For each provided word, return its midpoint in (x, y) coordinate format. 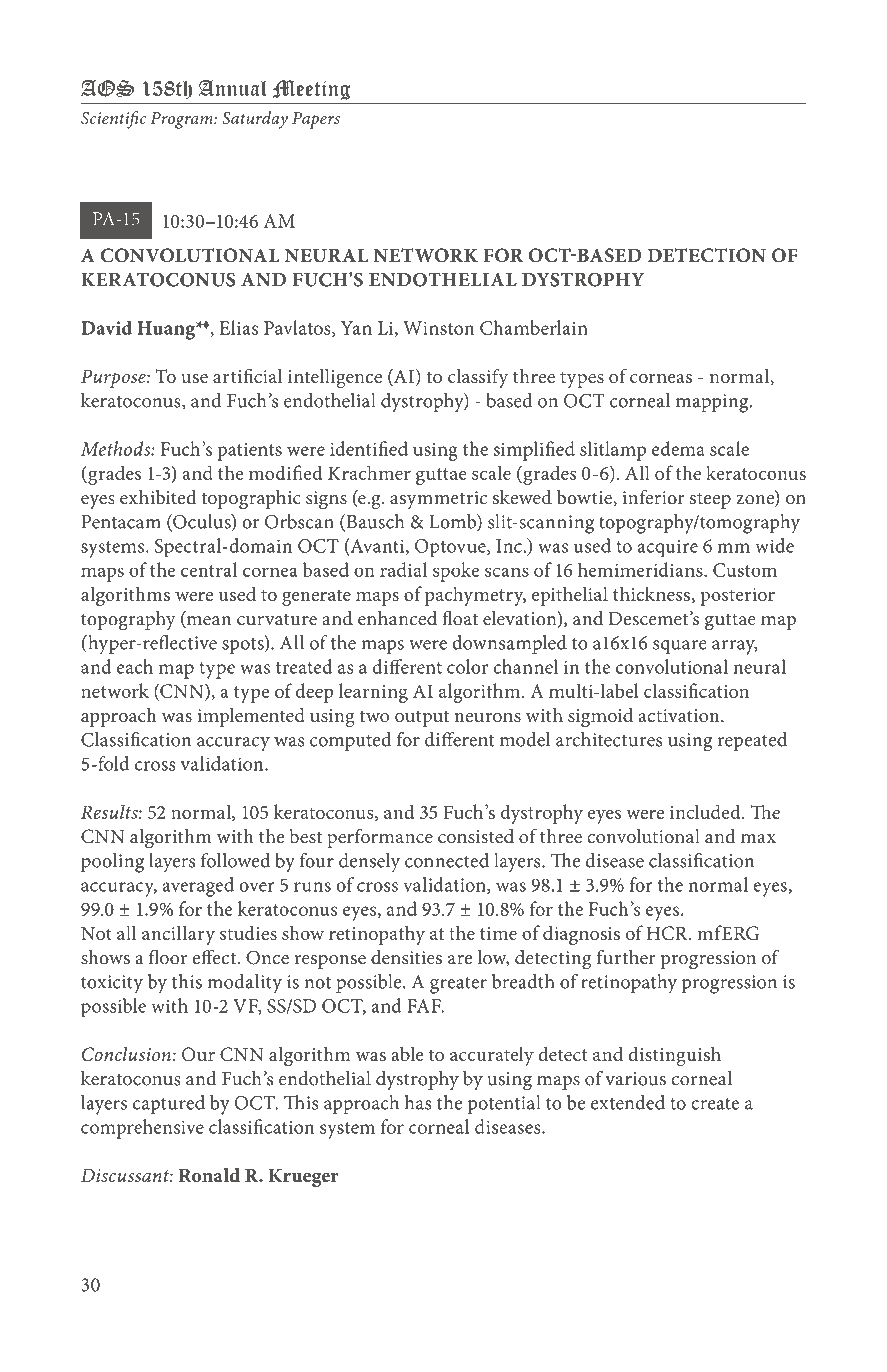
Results (110, 811)
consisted (476, 836)
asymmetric (438, 500)
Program (182, 120)
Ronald (209, 1175)
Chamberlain (534, 327)
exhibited (158, 497)
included (706, 811)
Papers (316, 120)
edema (678, 448)
